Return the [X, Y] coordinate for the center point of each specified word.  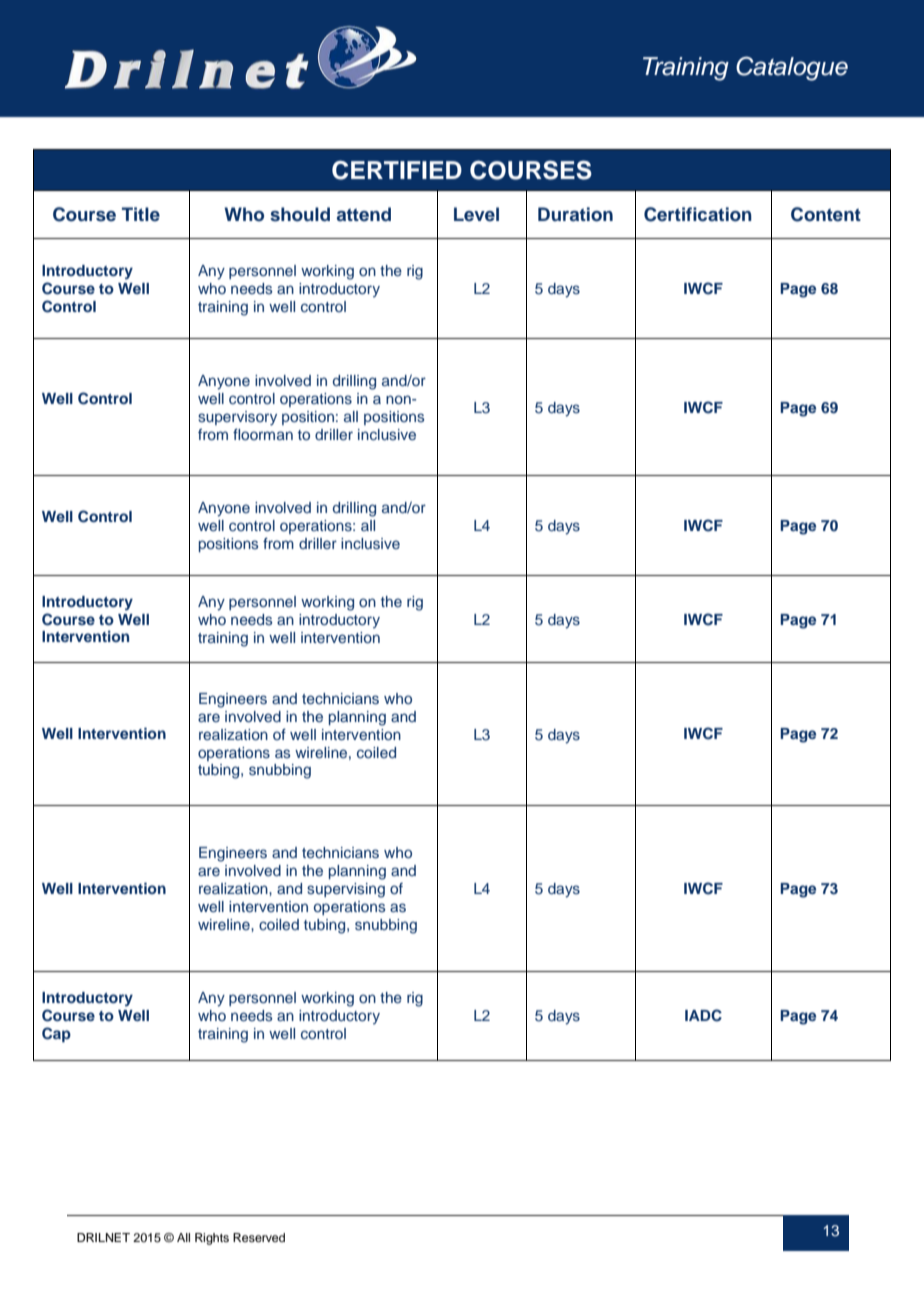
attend [364, 214]
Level [476, 214]
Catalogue [792, 68]
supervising [346, 890]
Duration [575, 214]
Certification [698, 214]
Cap [56, 1034]
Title [141, 214]
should [300, 214]
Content [826, 214]
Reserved [259, 1237]
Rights [212, 1239]
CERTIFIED [397, 170]
